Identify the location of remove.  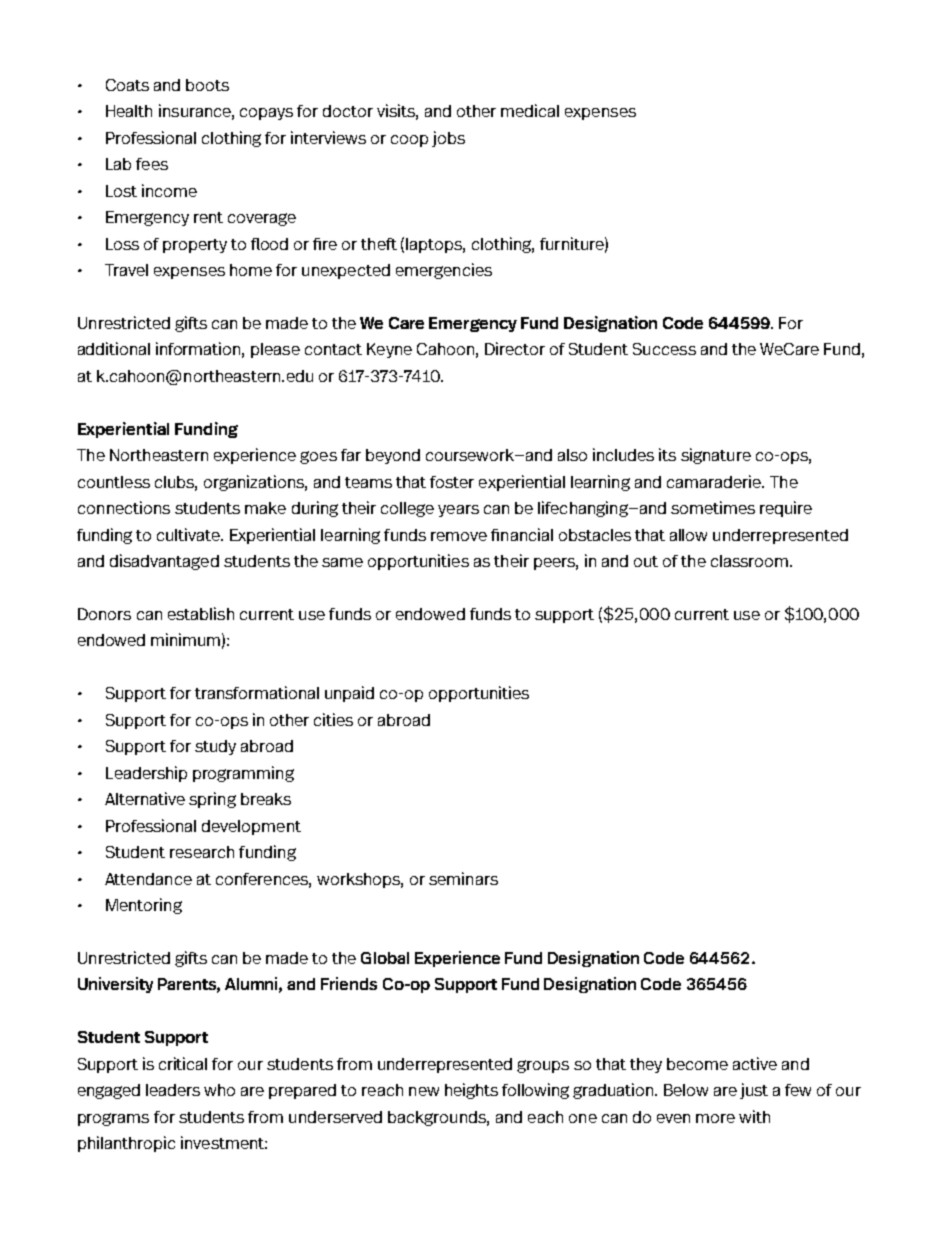
(459, 536).
